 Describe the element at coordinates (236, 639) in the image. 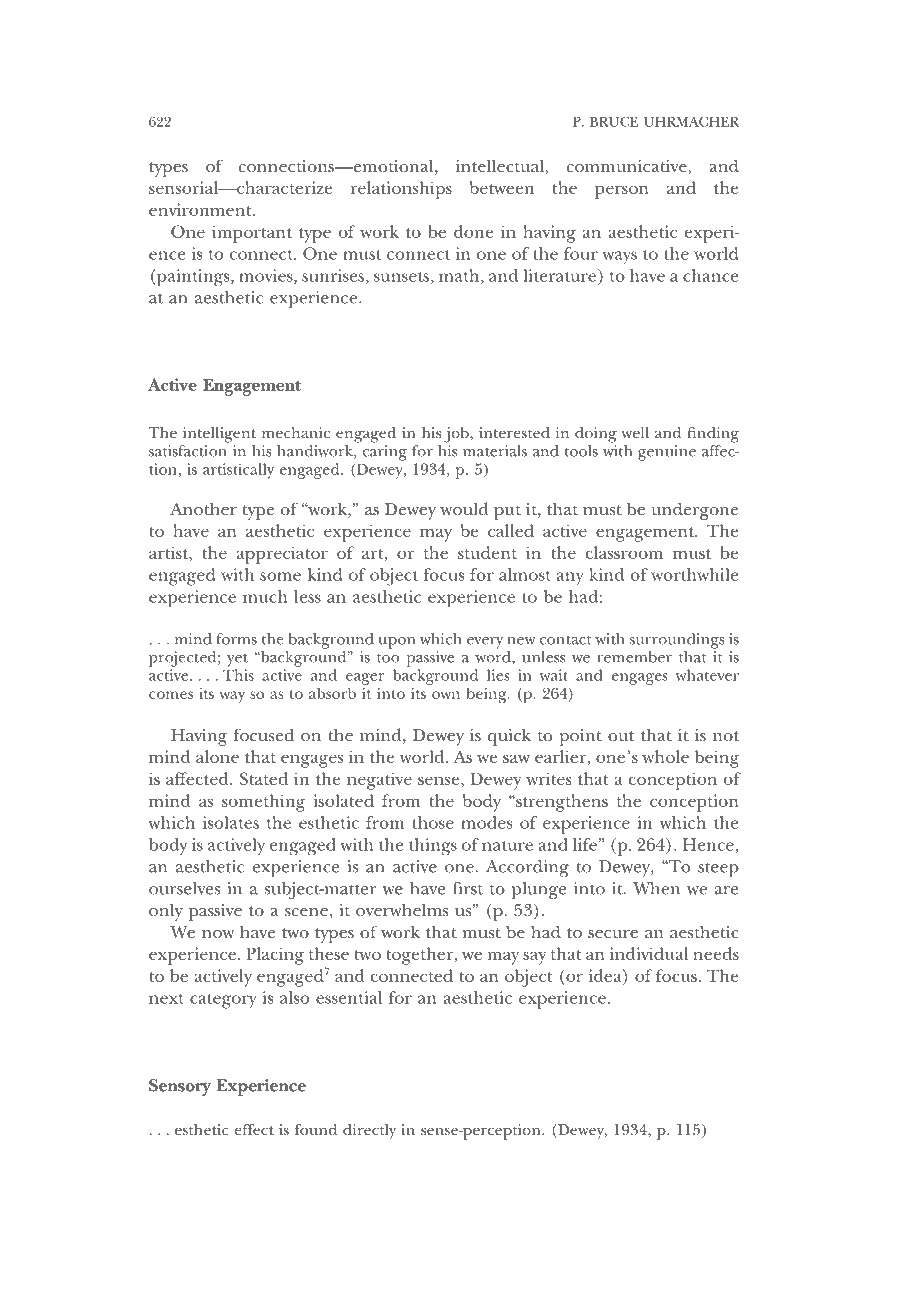

I see `forms` at that location.
